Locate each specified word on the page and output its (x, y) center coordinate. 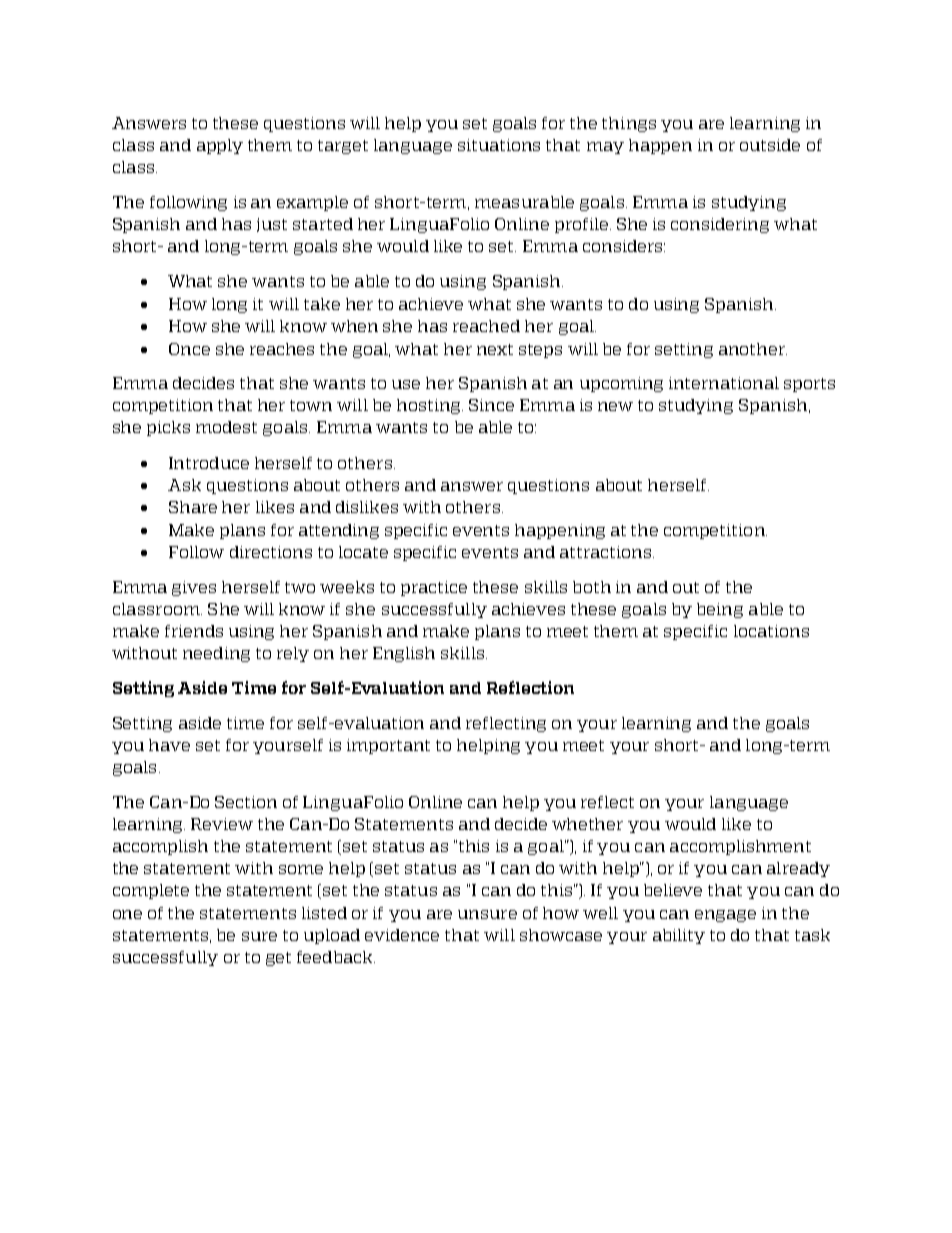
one (127, 914)
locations (771, 631)
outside (770, 145)
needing (216, 654)
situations (499, 145)
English (404, 654)
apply (220, 146)
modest (226, 427)
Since (491, 405)
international (724, 383)
